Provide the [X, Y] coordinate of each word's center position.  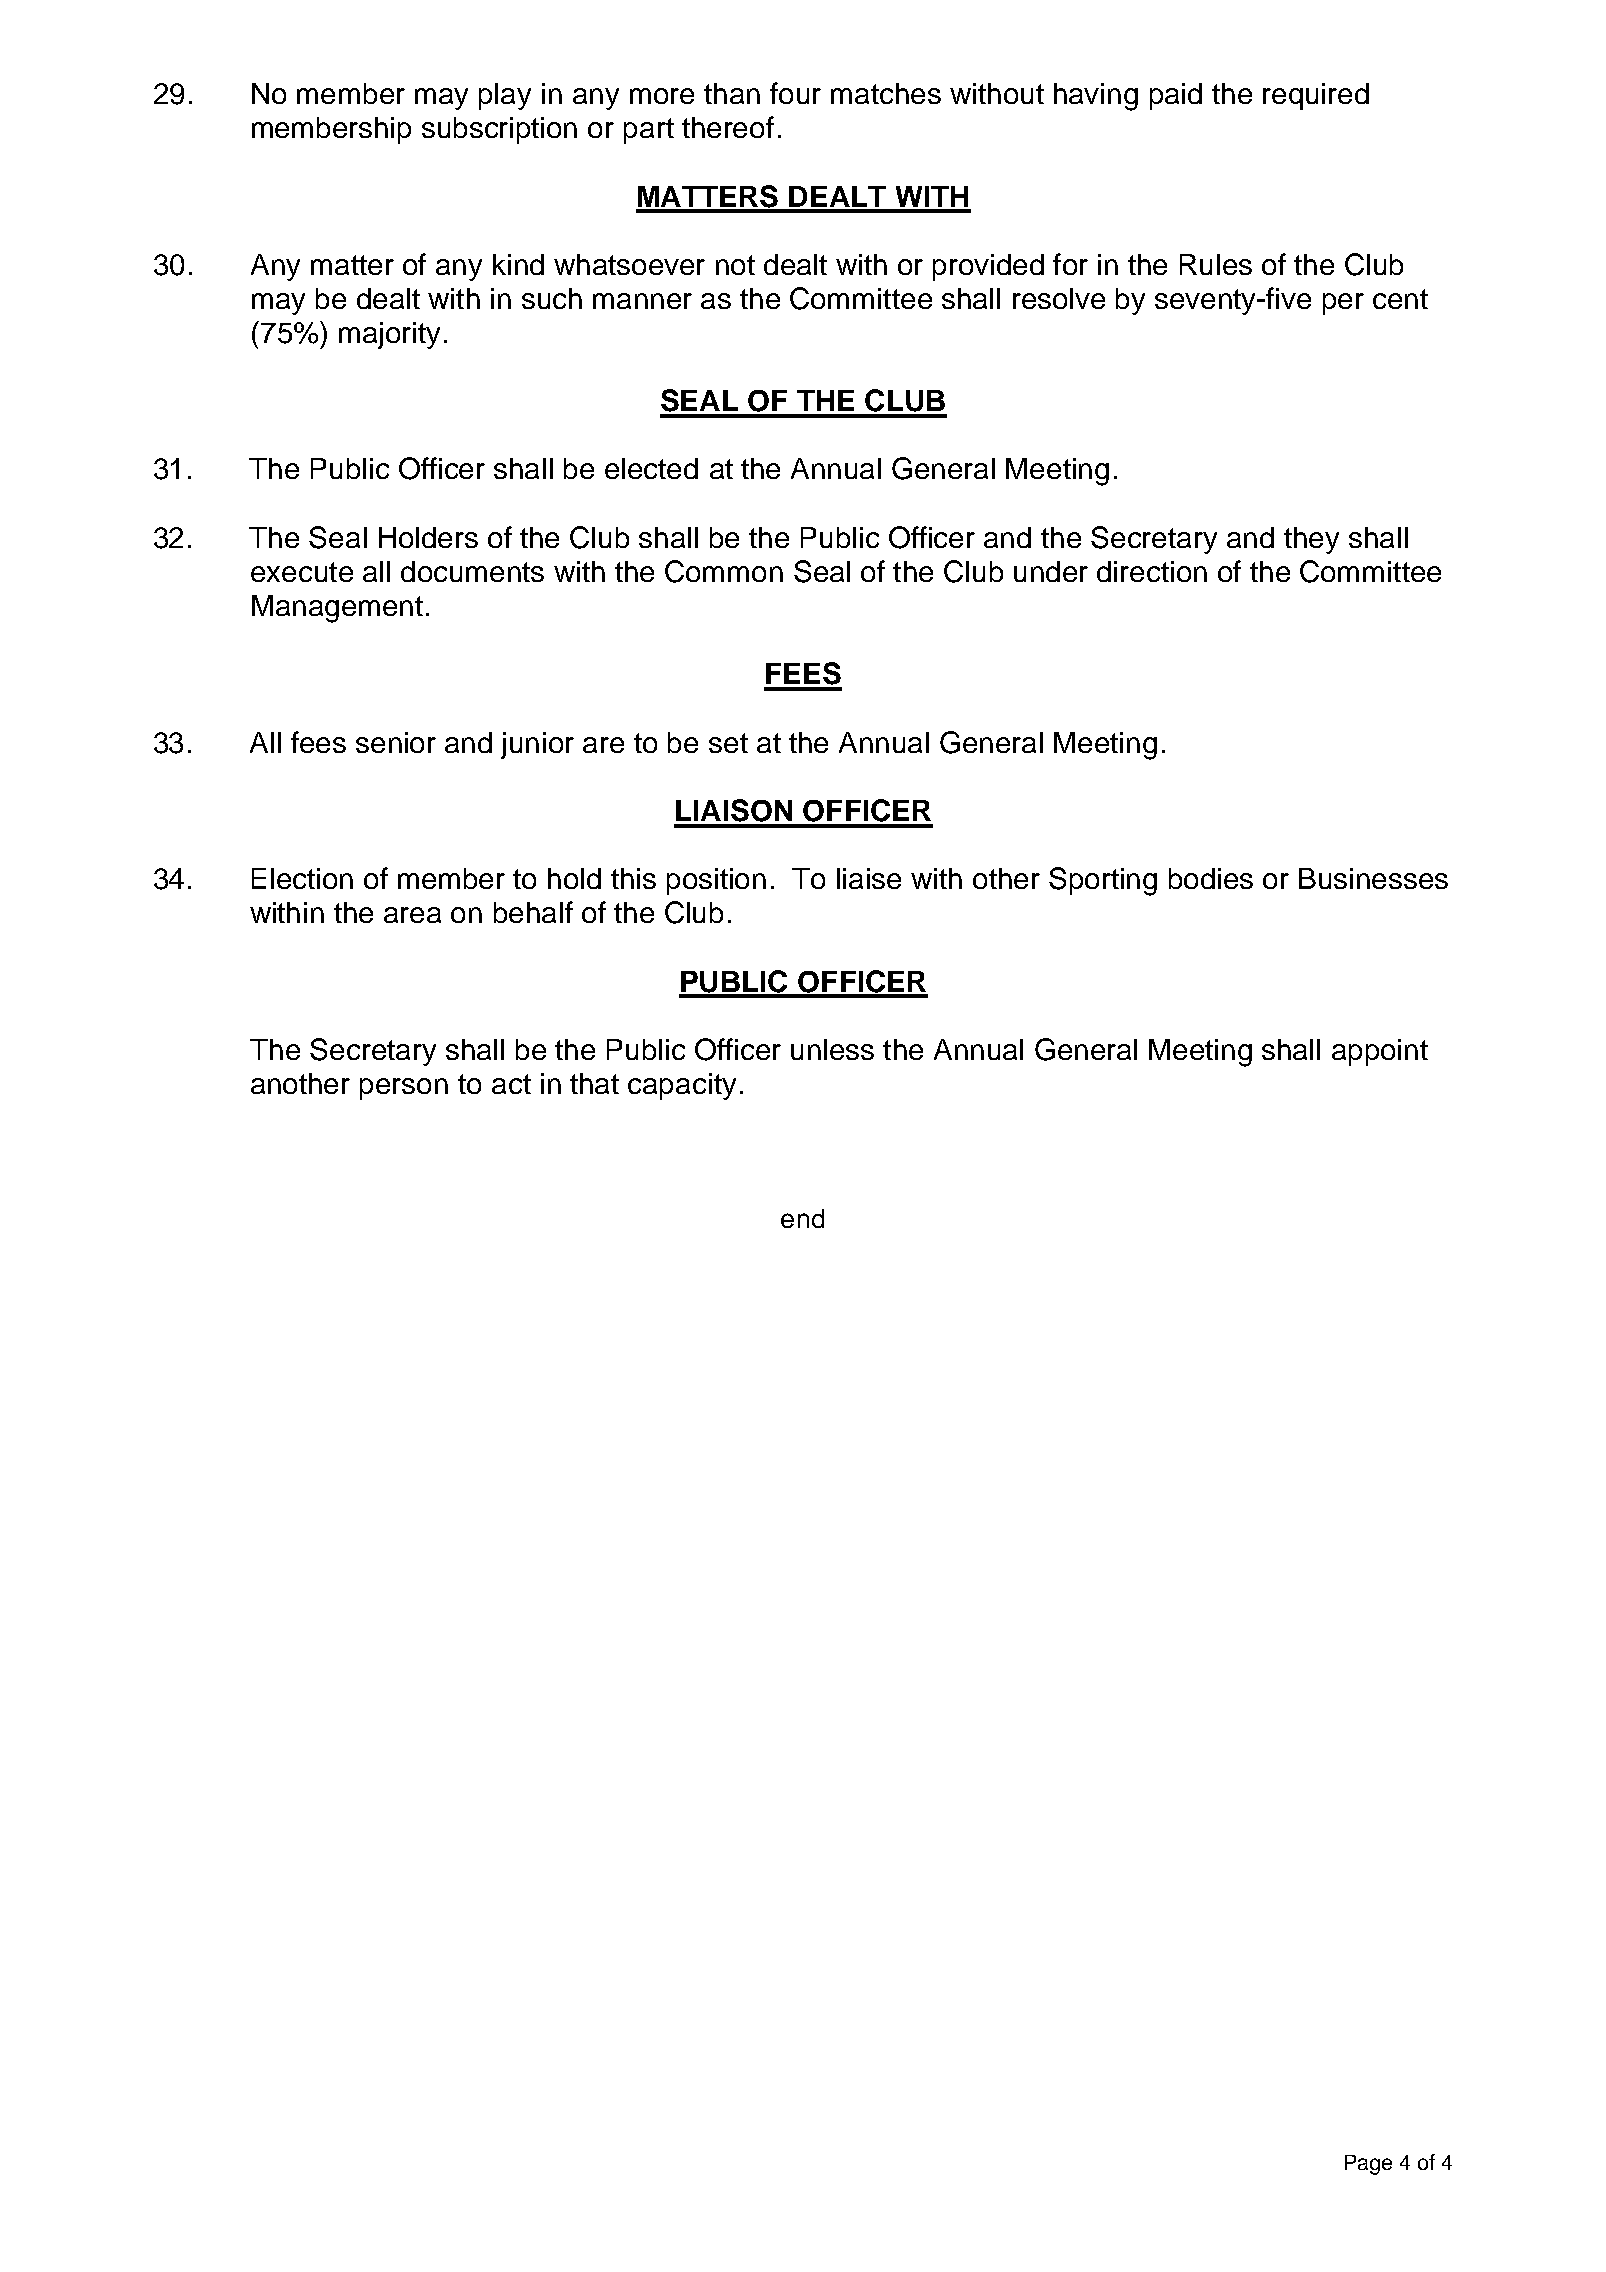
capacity [682, 1086]
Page [1368, 2165]
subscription [499, 130]
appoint [1380, 1052]
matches [886, 93]
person [404, 1089]
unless [832, 1049]
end [802, 1218]
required [1316, 96]
